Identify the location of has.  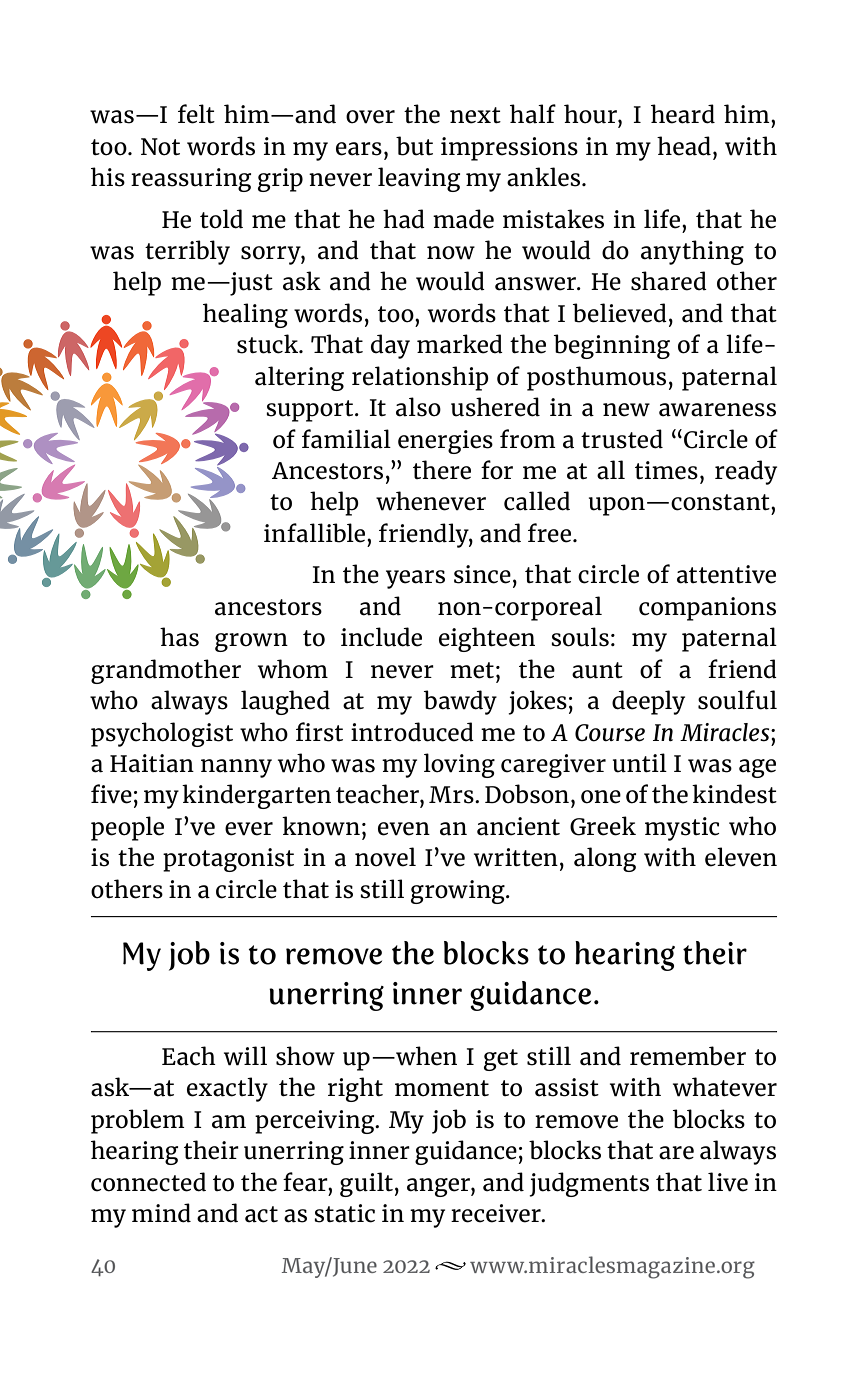
(179, 637).
